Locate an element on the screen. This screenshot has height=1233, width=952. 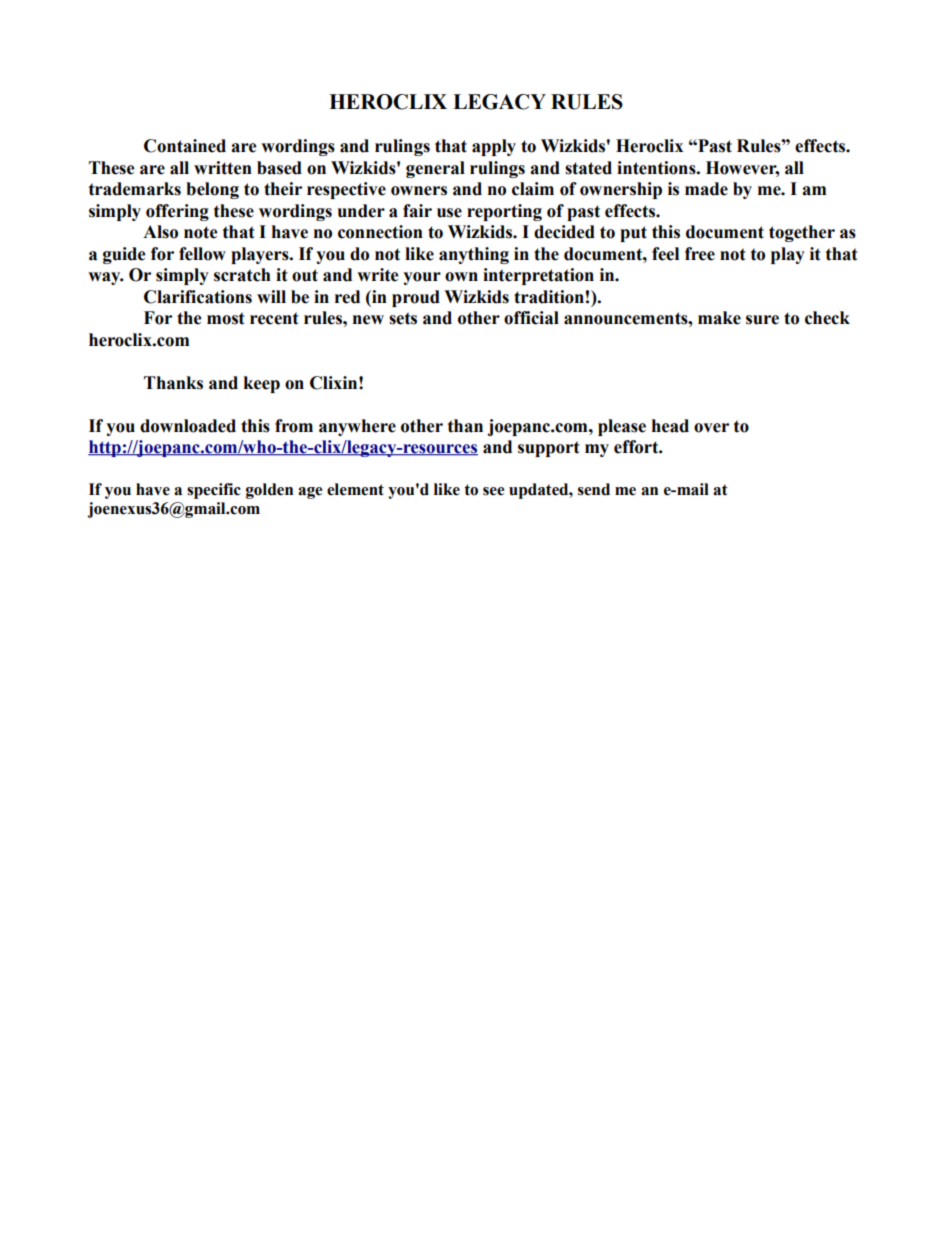
apply is located at coordinates (494, 147).
